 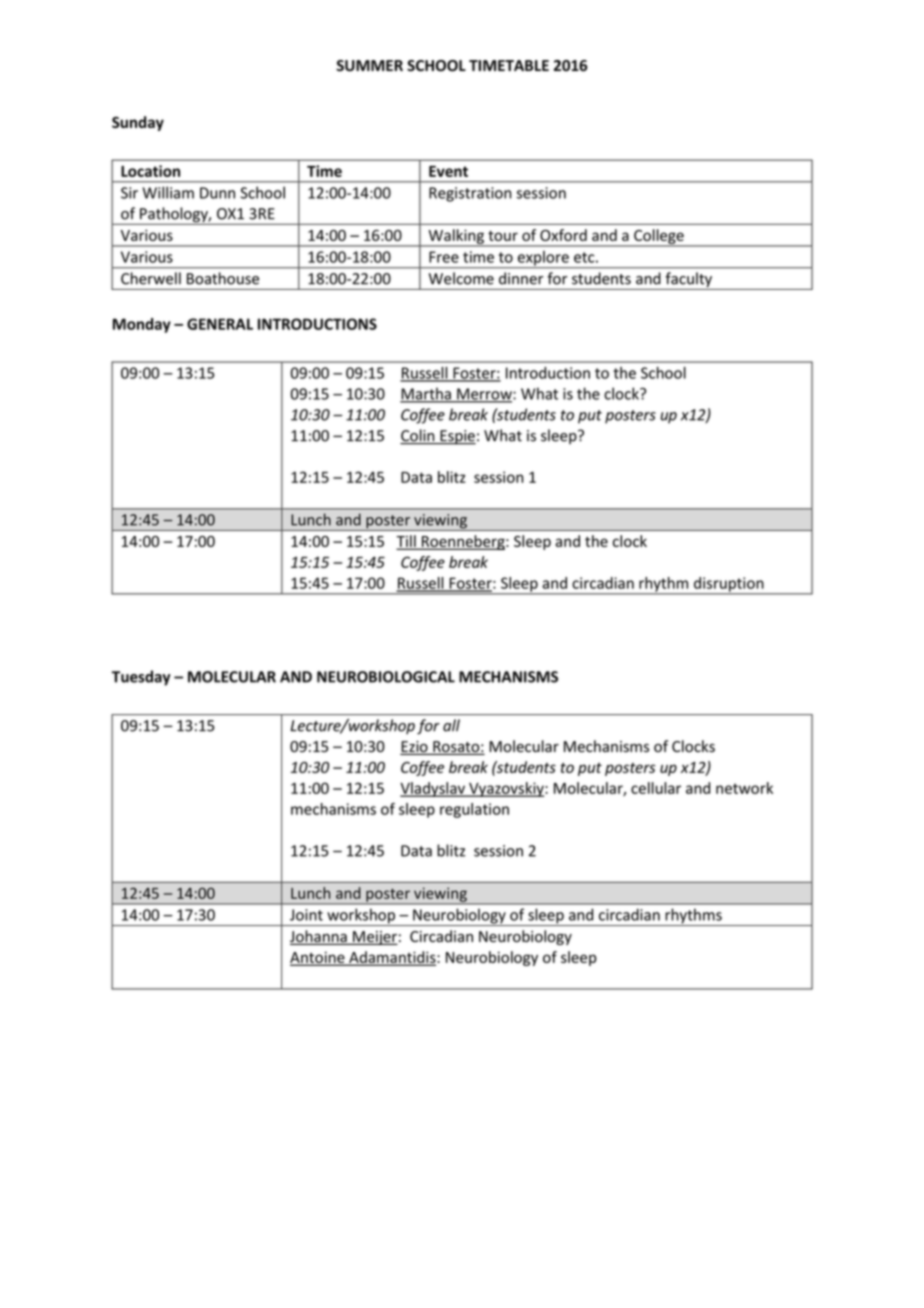 What do you see at coordinates (306, 915) in the screenshot?
I see `Joint` at bounding box center [306, 915].
